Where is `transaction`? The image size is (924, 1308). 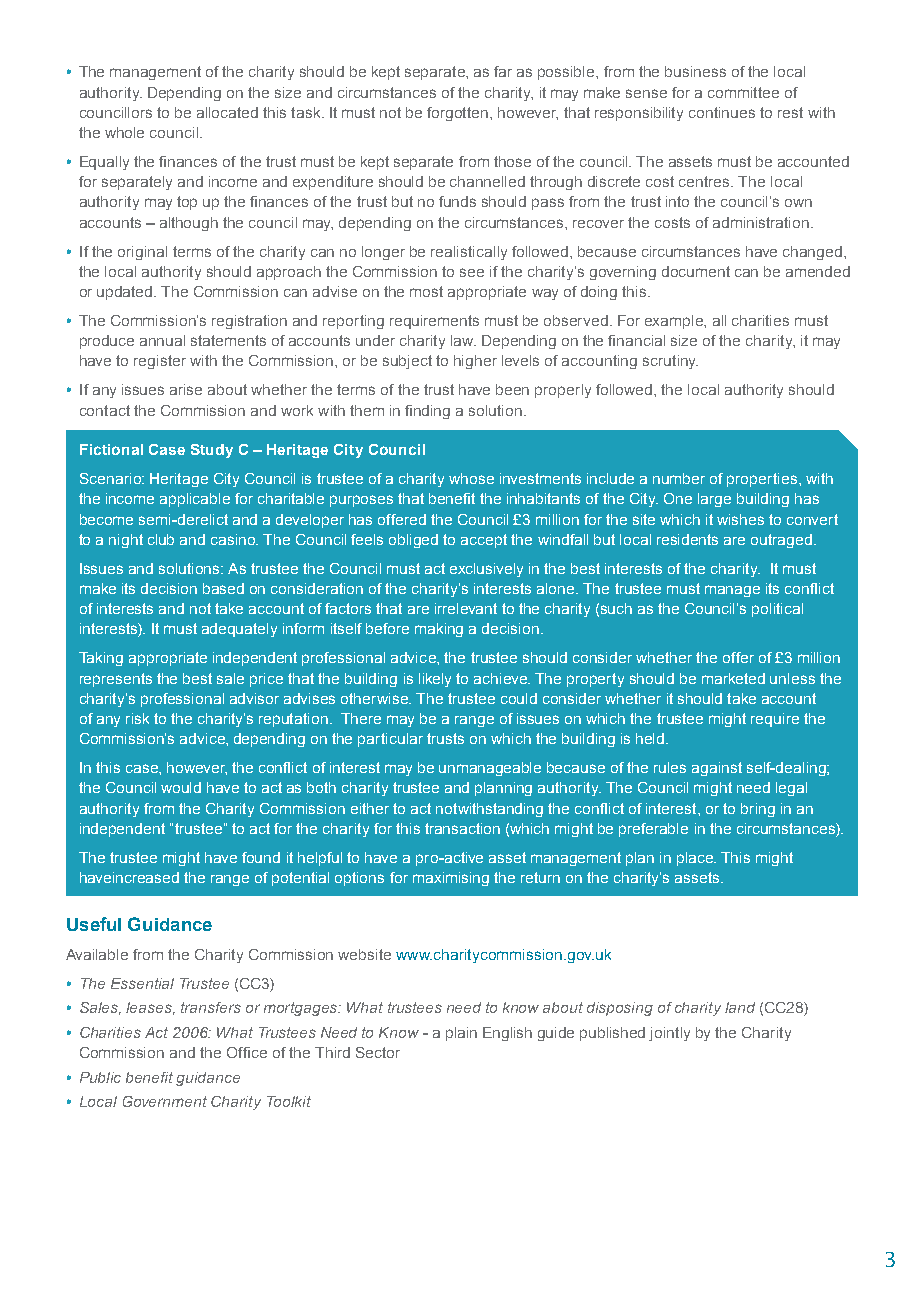 transaction is located at coordinates (462, 828).
